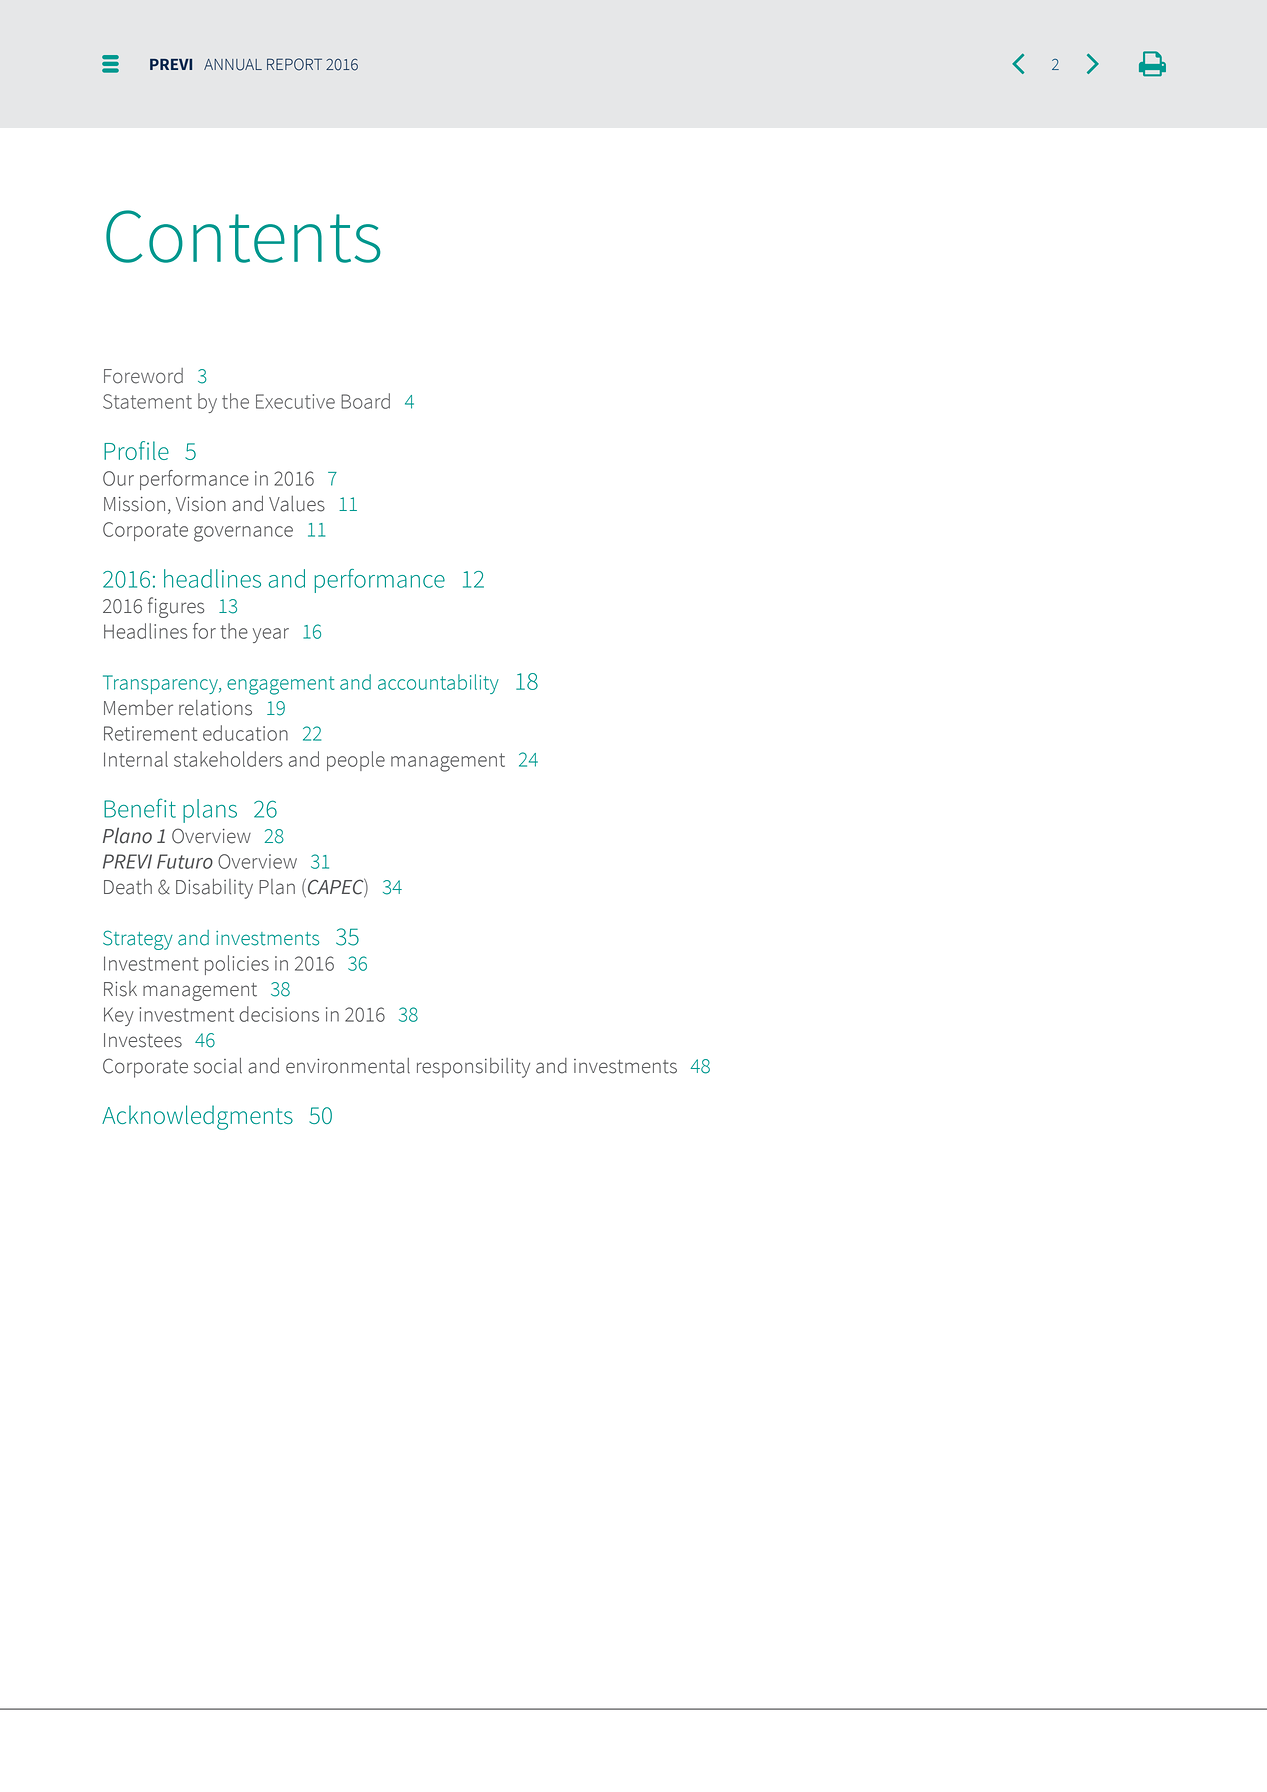 This page has height=1792, width=1267. I want to click on Executive, so click(295, 401).
